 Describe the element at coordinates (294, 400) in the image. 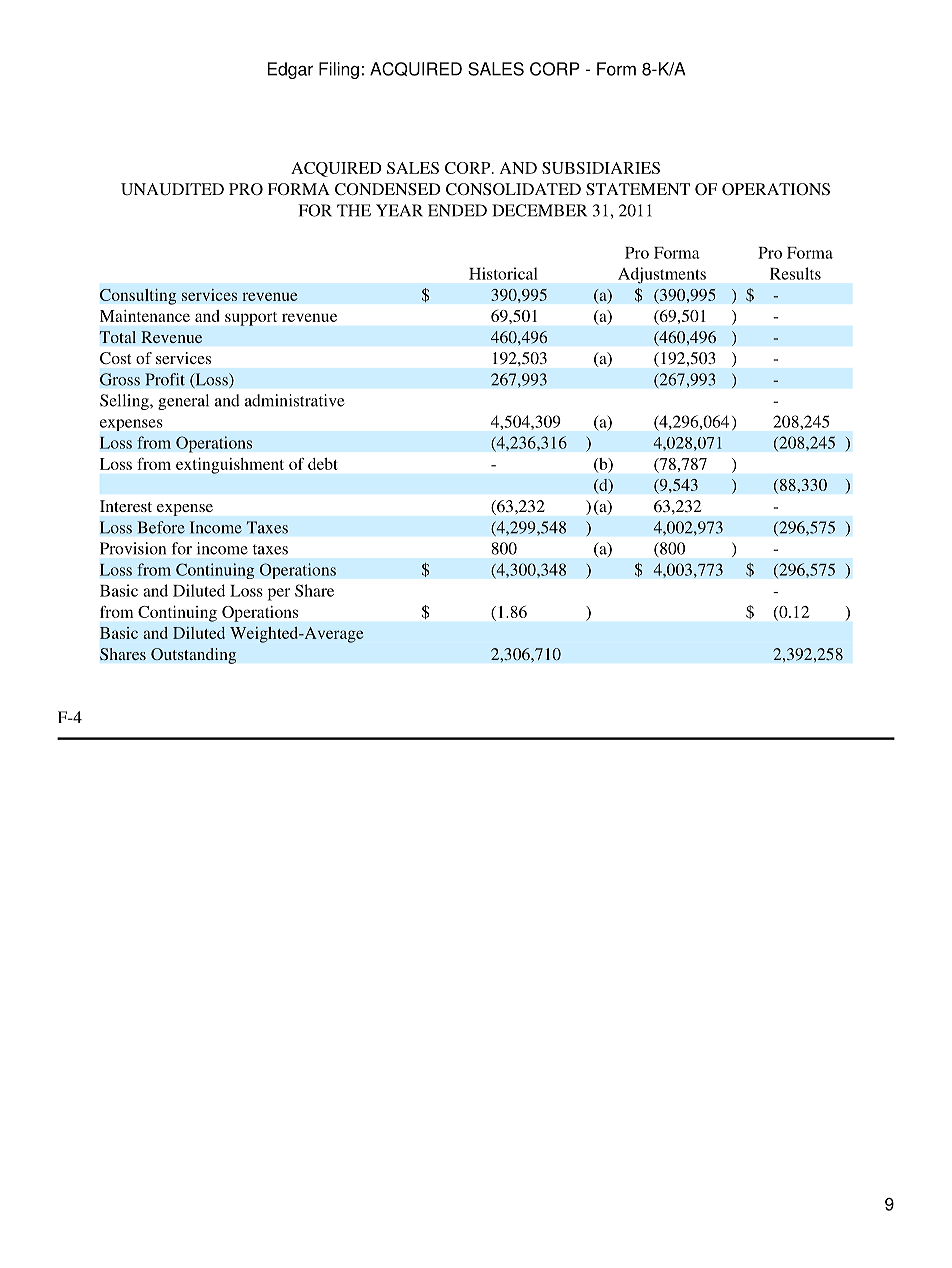

I see `administrative` at that location.
